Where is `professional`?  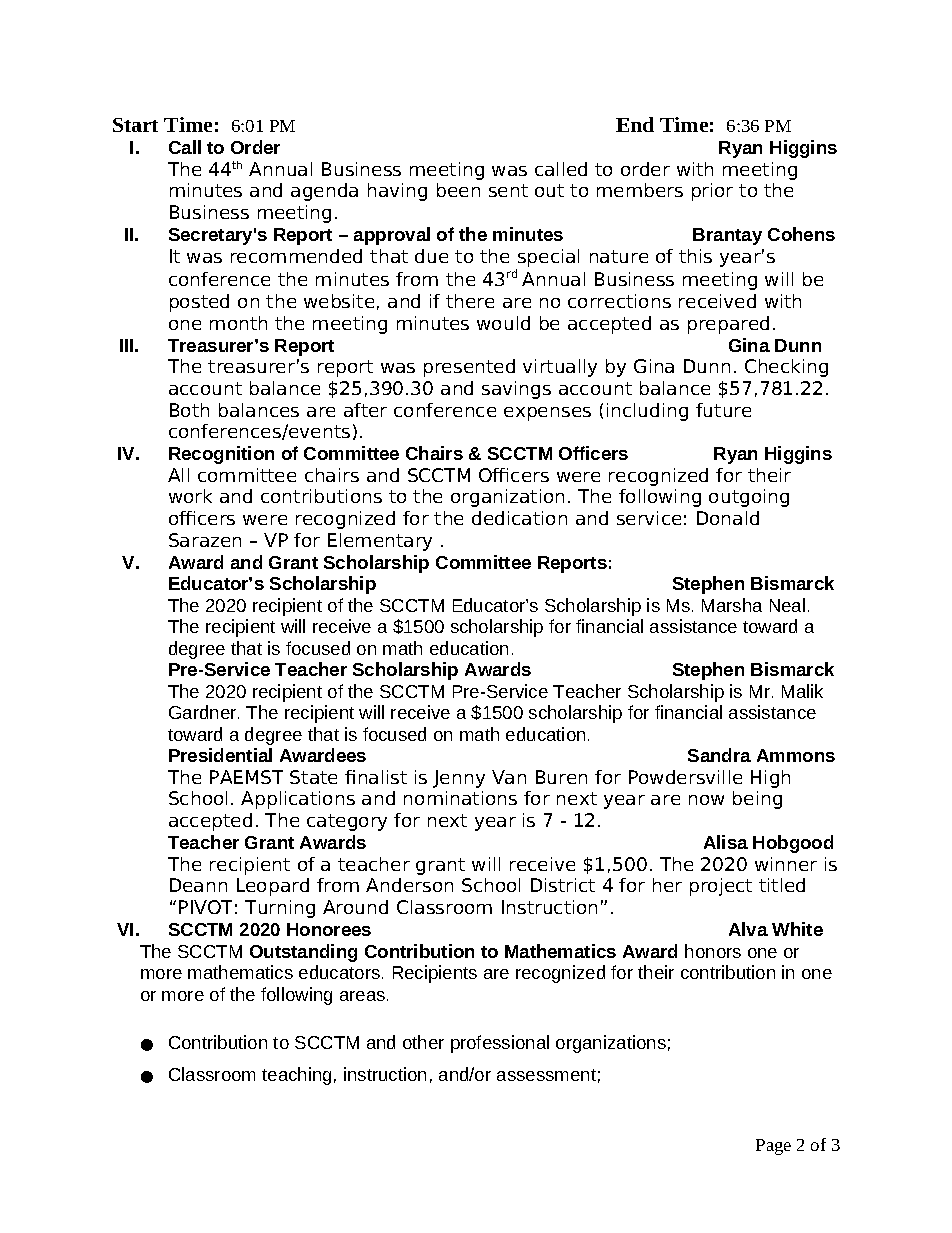
professional is located at coordinates (500, 1044).
